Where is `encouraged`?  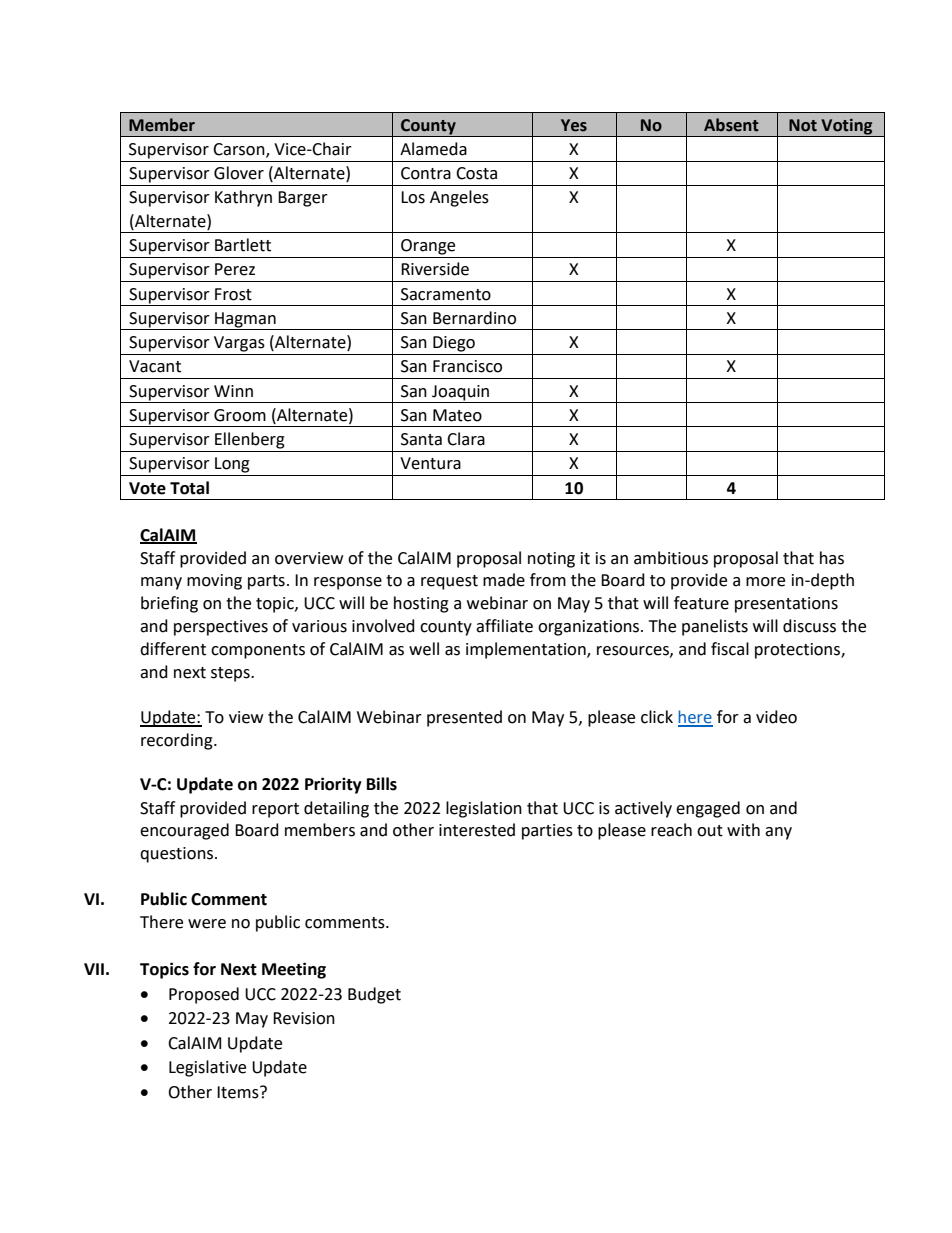
encouraged is located at coordinates (184, 831).
